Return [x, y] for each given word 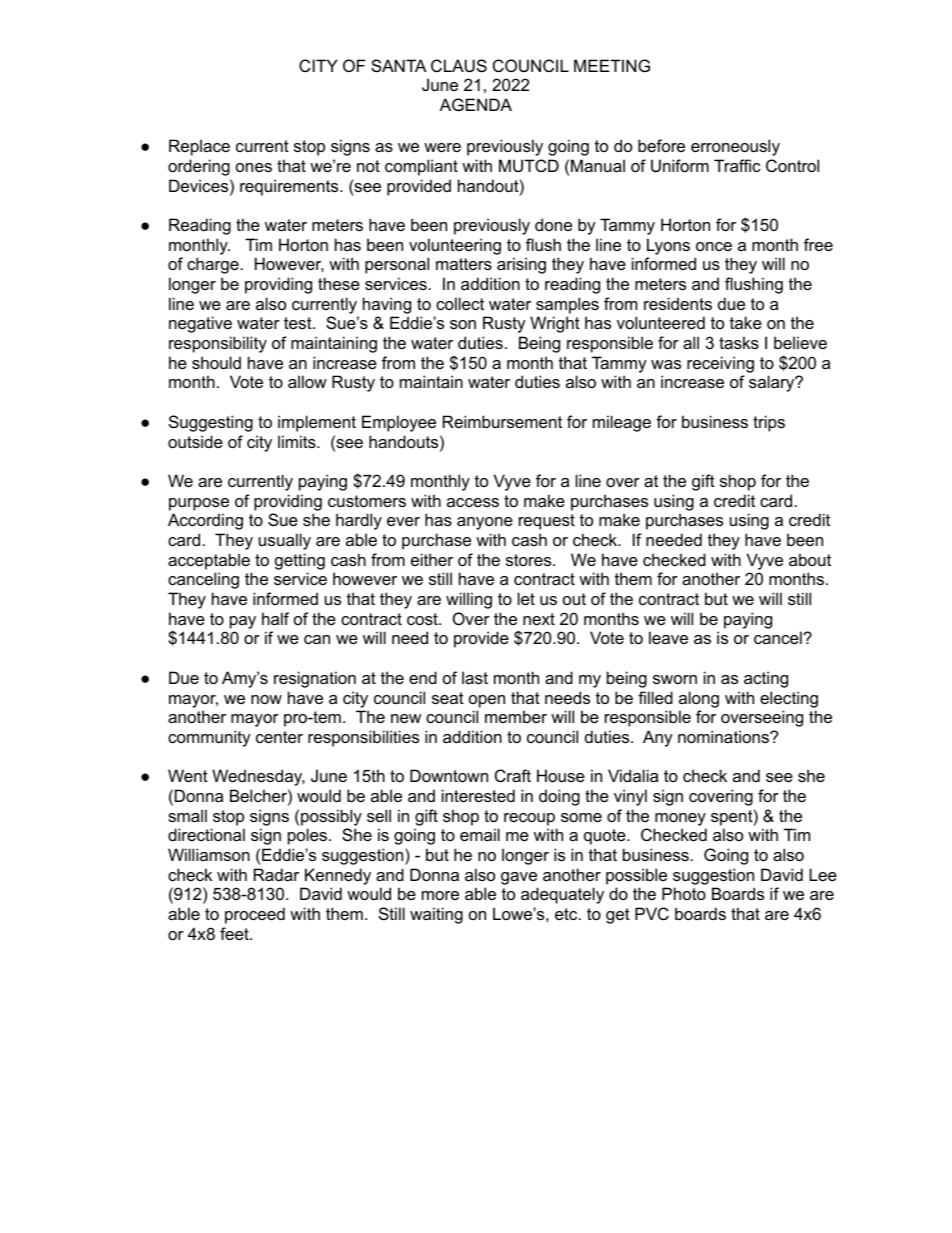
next [539, 619]
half [275, 618]
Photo [684, 893]
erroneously [735, 147]
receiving [720, 364]
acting [766, 679]
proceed [255, 915]
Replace [199, 147]
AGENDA [476, 104]
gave [519, 878]
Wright [555, 324]
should [216, 362]
